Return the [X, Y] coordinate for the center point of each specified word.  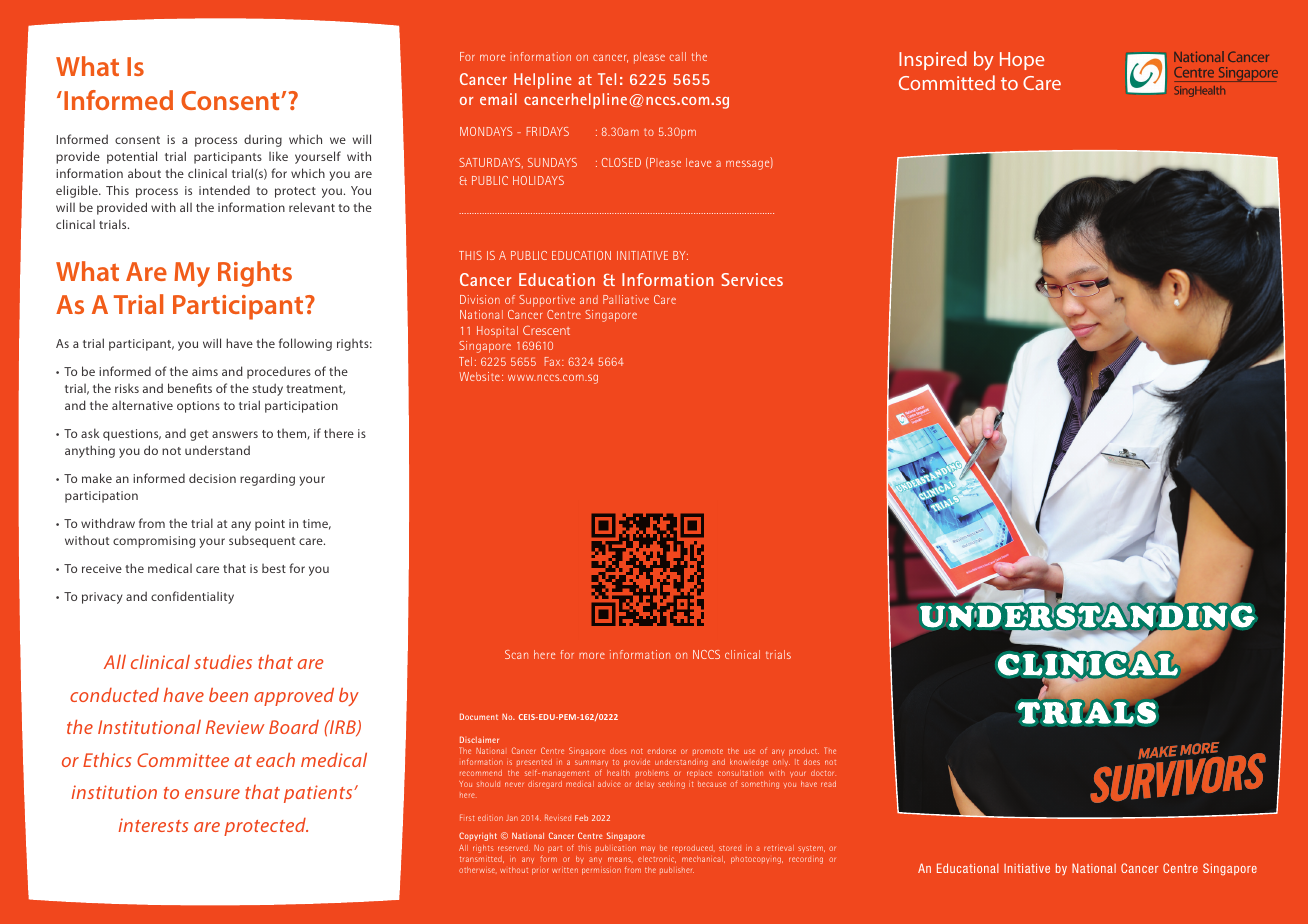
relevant [312, 207]
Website [479, 376]
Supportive [547, 301]
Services [752, 279]
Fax [554, 361]
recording [806, 860]
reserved [514, 848]
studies [223, 662]
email [498, 99]
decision [212, 478]
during [263, 140]
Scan [516, 654]
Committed [947, 82]
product [804, 752]
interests [153, 825]
